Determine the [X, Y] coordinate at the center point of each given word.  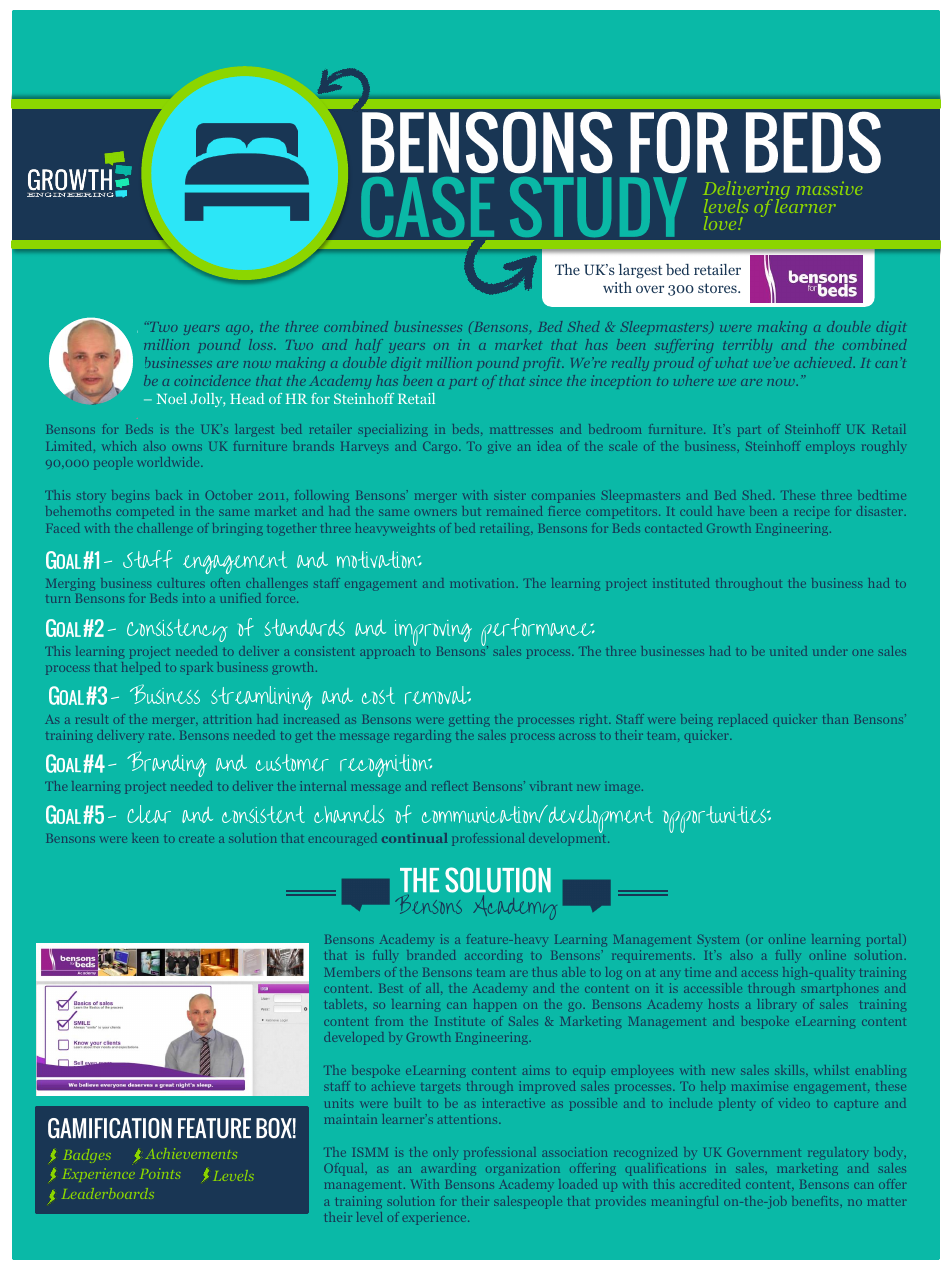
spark [197, 668]
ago [239, 330]
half [369, 346]
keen [145, 838]
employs [830, 447]
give [499, 447]
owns [187, 448]
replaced [743, 720]
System [718, 941]
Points [160, 1173]
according [494, 956]
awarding [448, 1169]
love [721, 223]
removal [437, 695]
